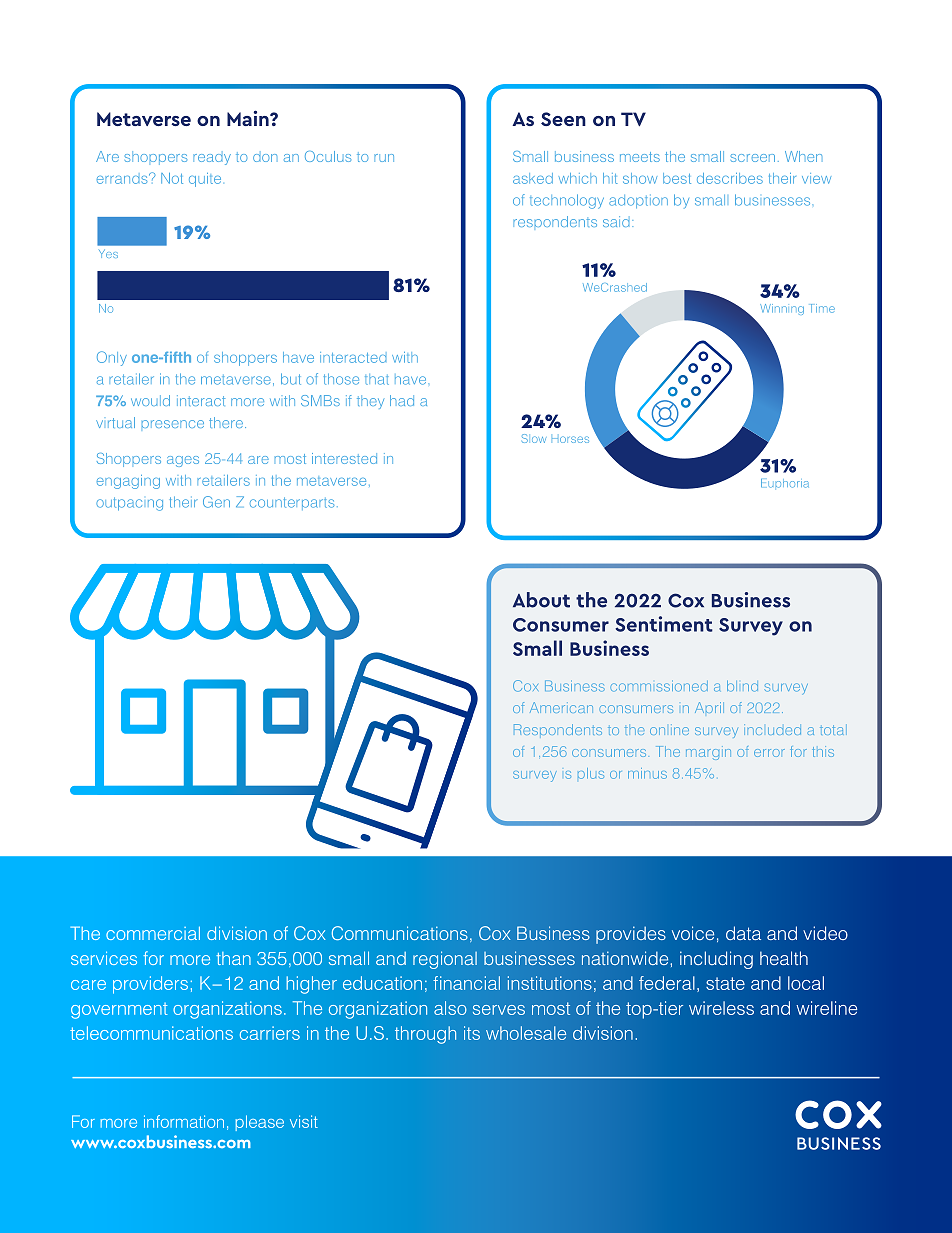  Describe the element at coordinates (384, 158) in the image. I see `run` at that location.
